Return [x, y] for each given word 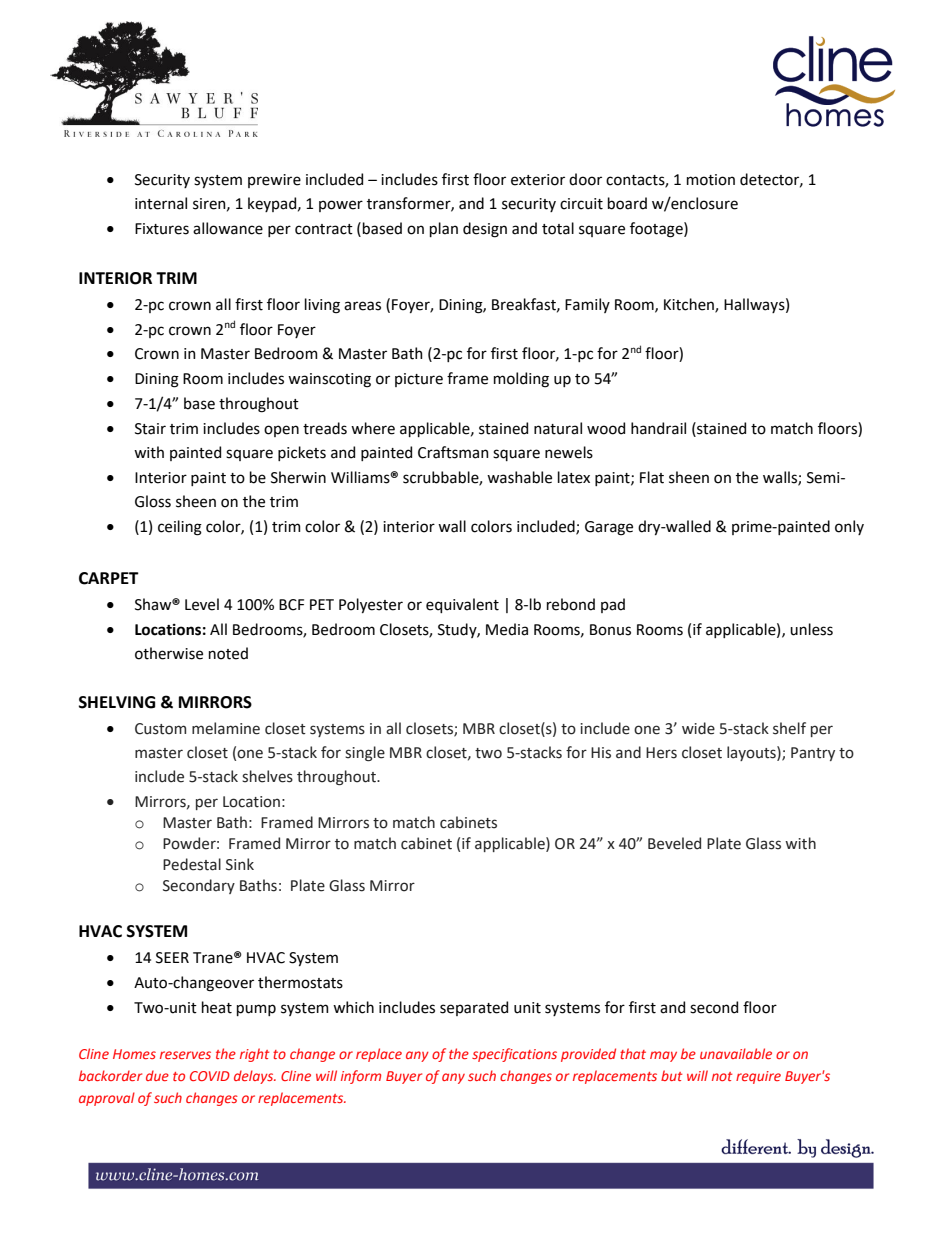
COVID [210, 1076]
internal [161, 203]
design [485, 230]
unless [811, 629]
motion [711, 180]
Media [507, 629]
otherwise [169, 653]
